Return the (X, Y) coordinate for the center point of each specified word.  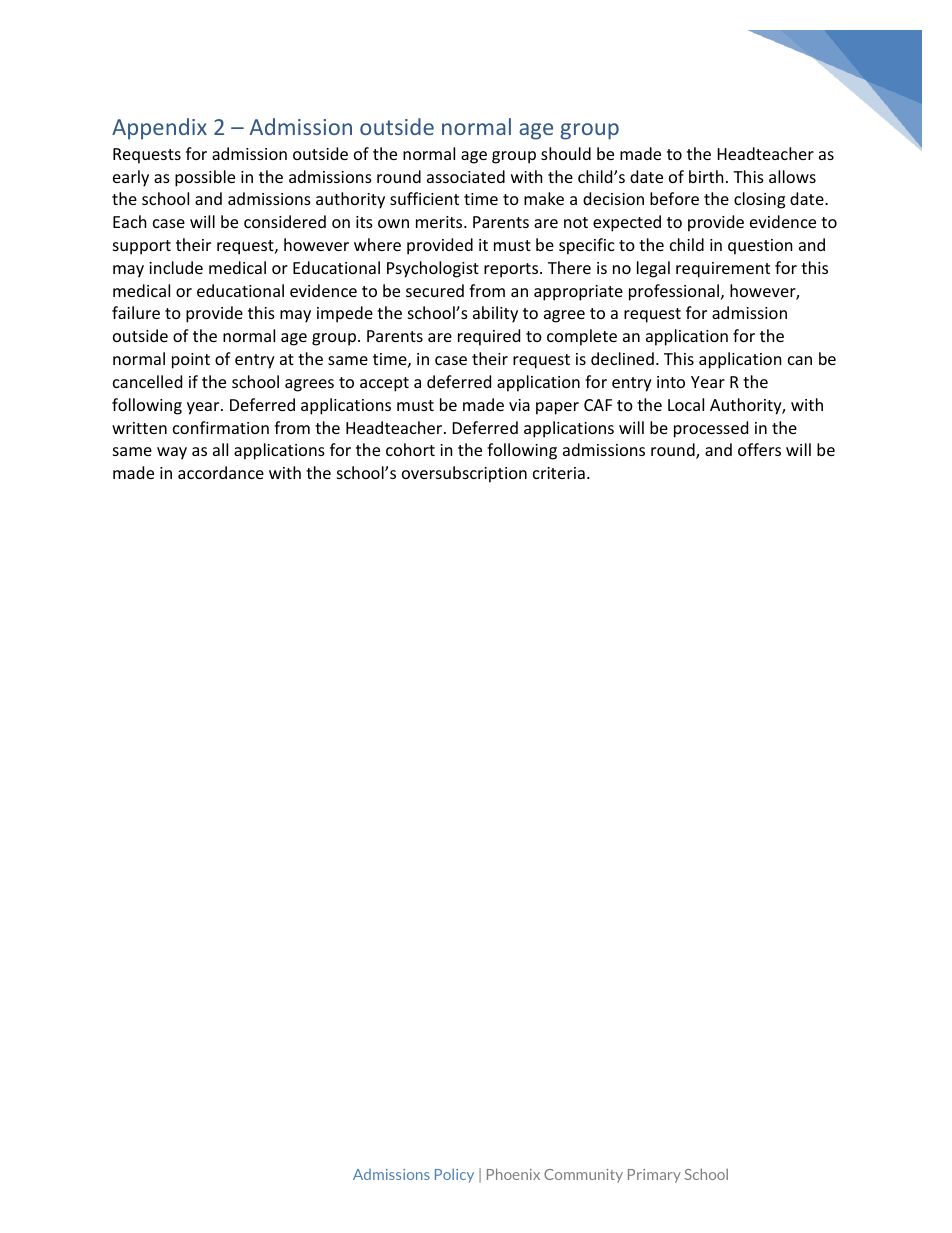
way (172, 453)
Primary (654, 1176)
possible (205, 178)
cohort (410, 449)
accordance (221, 472)
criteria (559, 473)
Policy (454, 1176)
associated (466, 176)
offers (759, 449)
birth (706, 176)
